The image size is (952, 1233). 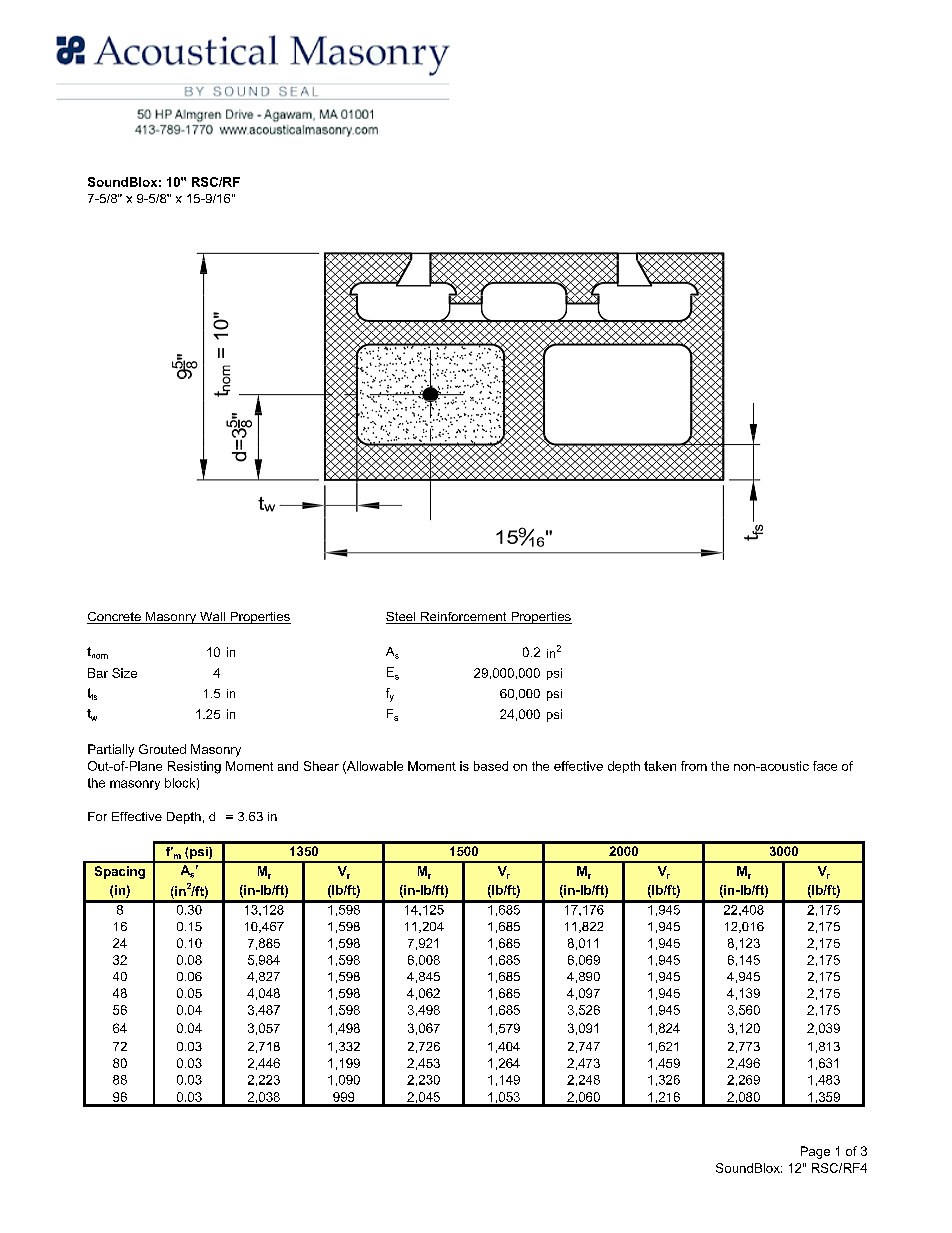 What do you see at coordinates (660, 766) in the screenshot?
I see `taken` at bounding box center [660, 766].
